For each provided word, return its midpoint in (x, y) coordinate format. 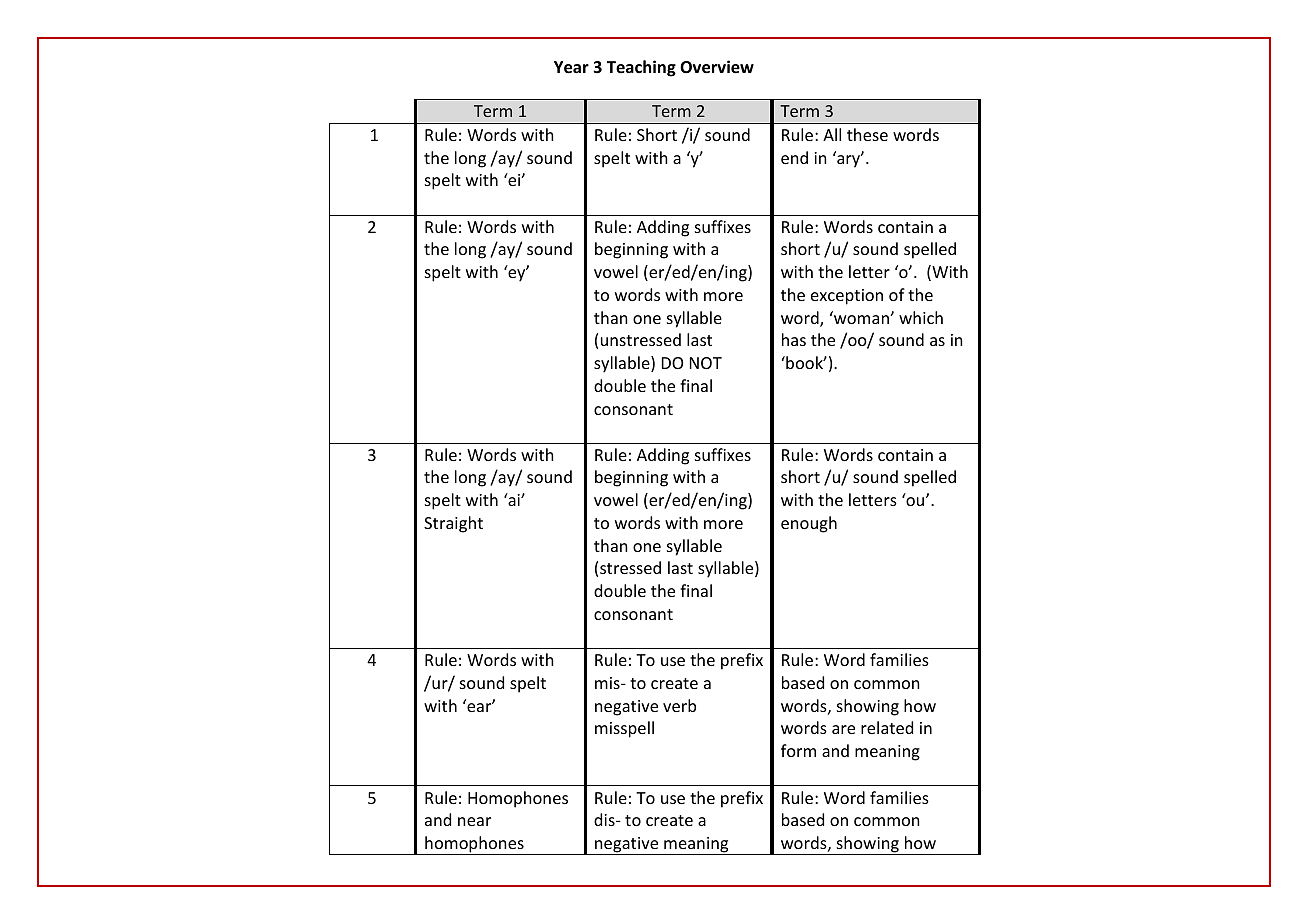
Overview (717, 67)
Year (571, 67)
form (798, 750)
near (474, 821)
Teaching (641, 68)
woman (862, 319)
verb (679, 705)
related (887, 727)
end (794, 157)
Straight (453, 524)
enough (809, 524)
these (867, 134)
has (794, 339)
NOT (706, 363)
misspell (624, 729)
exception (847, 297)
